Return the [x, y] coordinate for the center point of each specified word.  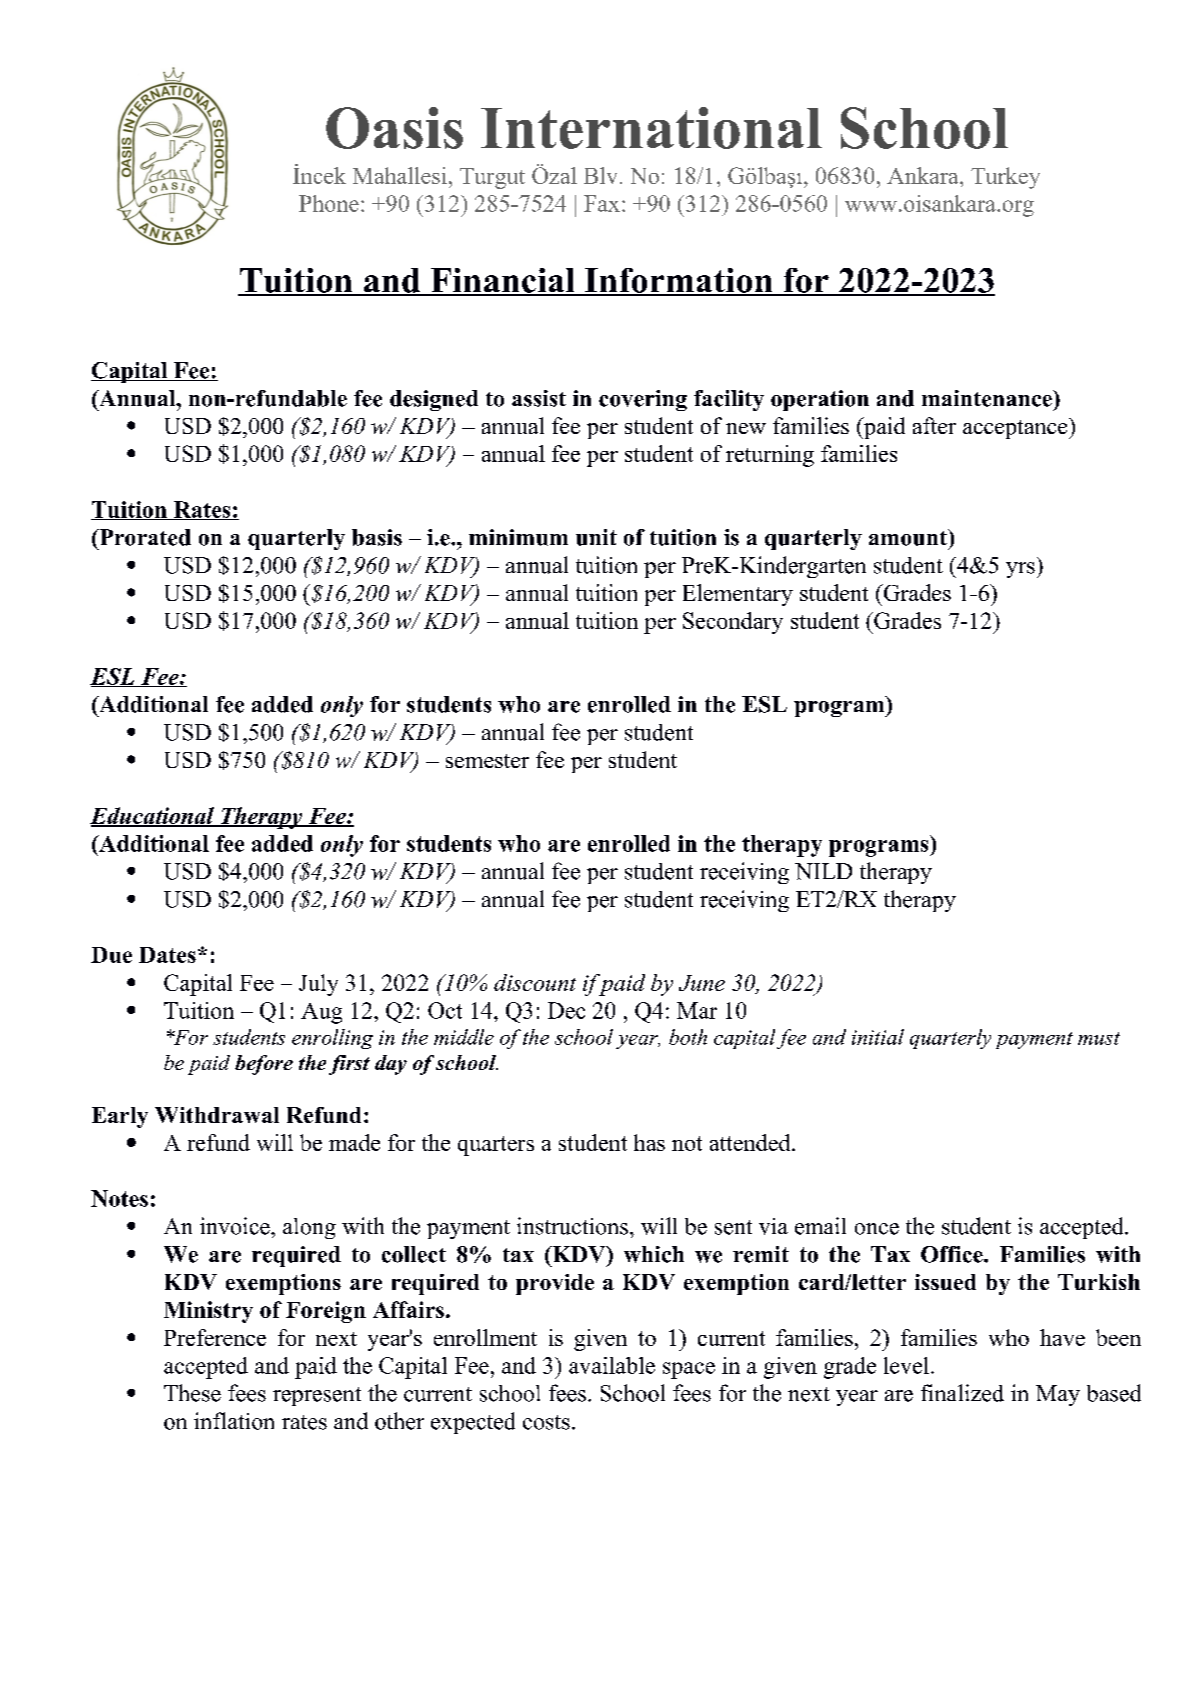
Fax [602, 203]
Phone [329, 203]
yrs [1020, 570]
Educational [153, 816]
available [612, 1365]
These [192, 1393]
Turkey [1005, 178]
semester [487, 761]
